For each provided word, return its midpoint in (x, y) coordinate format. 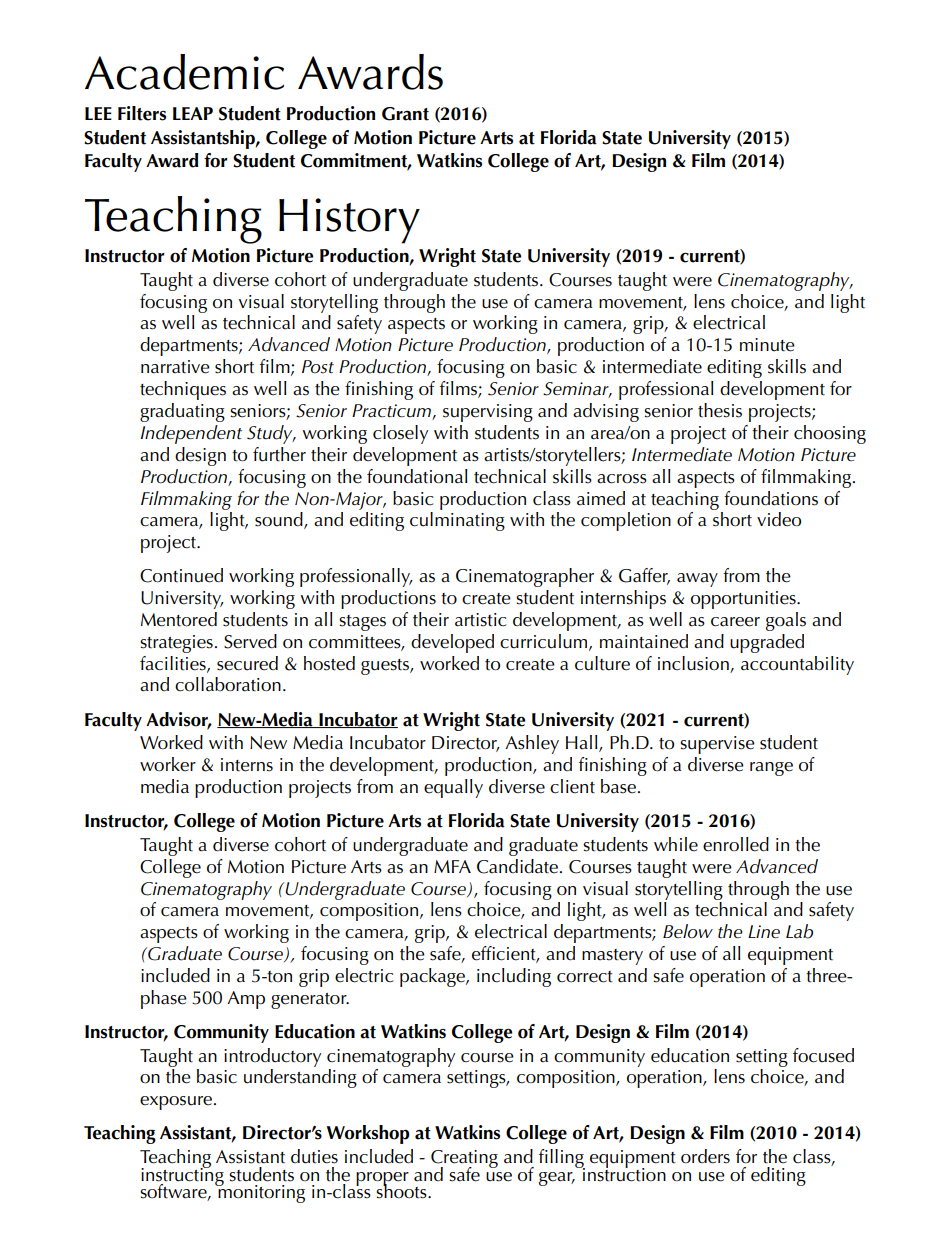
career (735, 622)
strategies (176, 644)
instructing (182, 1176)
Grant (405, 114)
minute (767, 345)
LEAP (193, 113)
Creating (464, 1160)
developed (452, 643)
